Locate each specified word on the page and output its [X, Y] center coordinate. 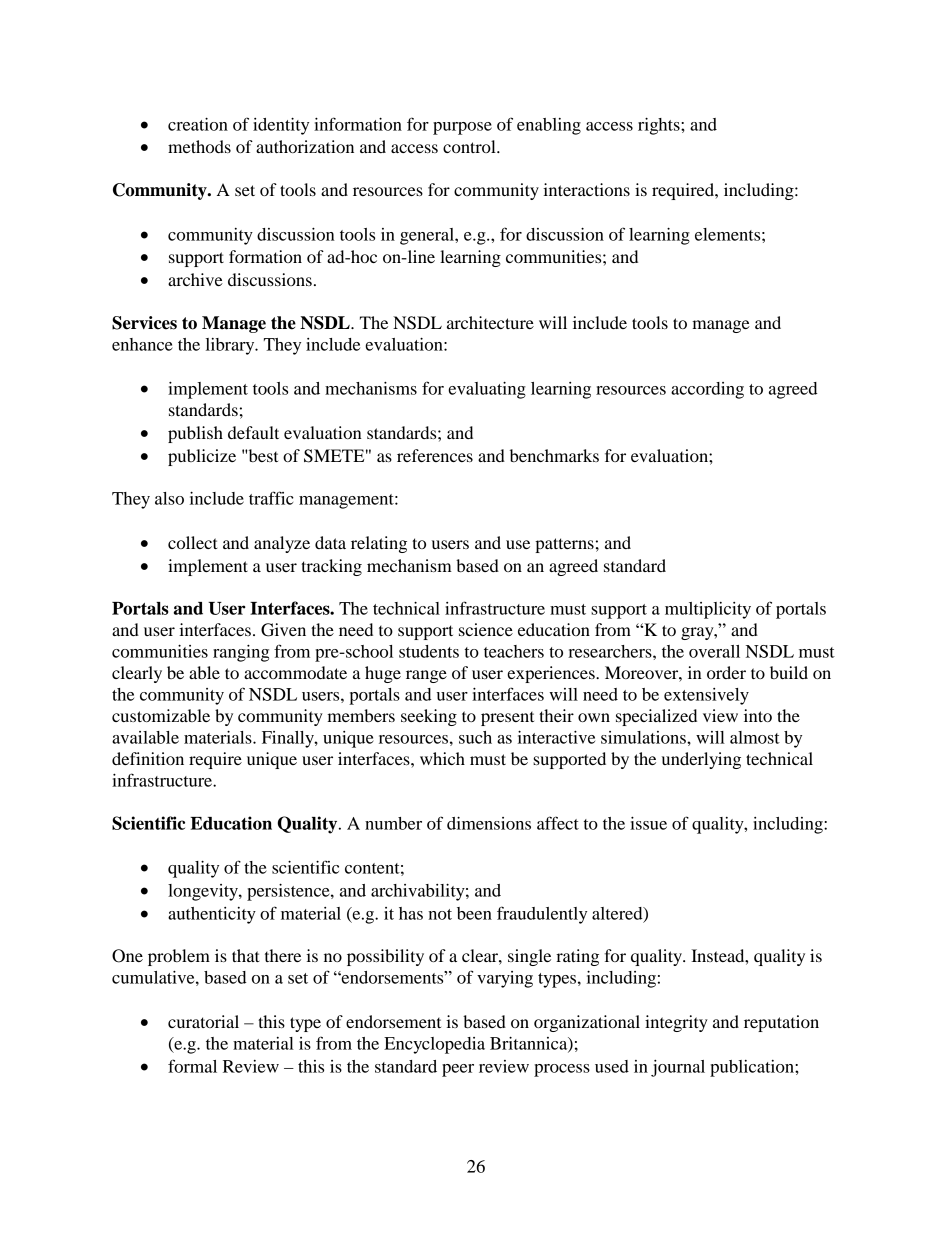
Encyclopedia [434, 1045]
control [470, 146]
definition [148, 758]
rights [660, 126]
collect [193, 542]
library [231, 346]
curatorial [203, 1021]
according [707, 390]
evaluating [487, 390]
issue [648, 823]
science [486, 629]
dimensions [489, 823]
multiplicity [708, 610]
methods [199, 146]
